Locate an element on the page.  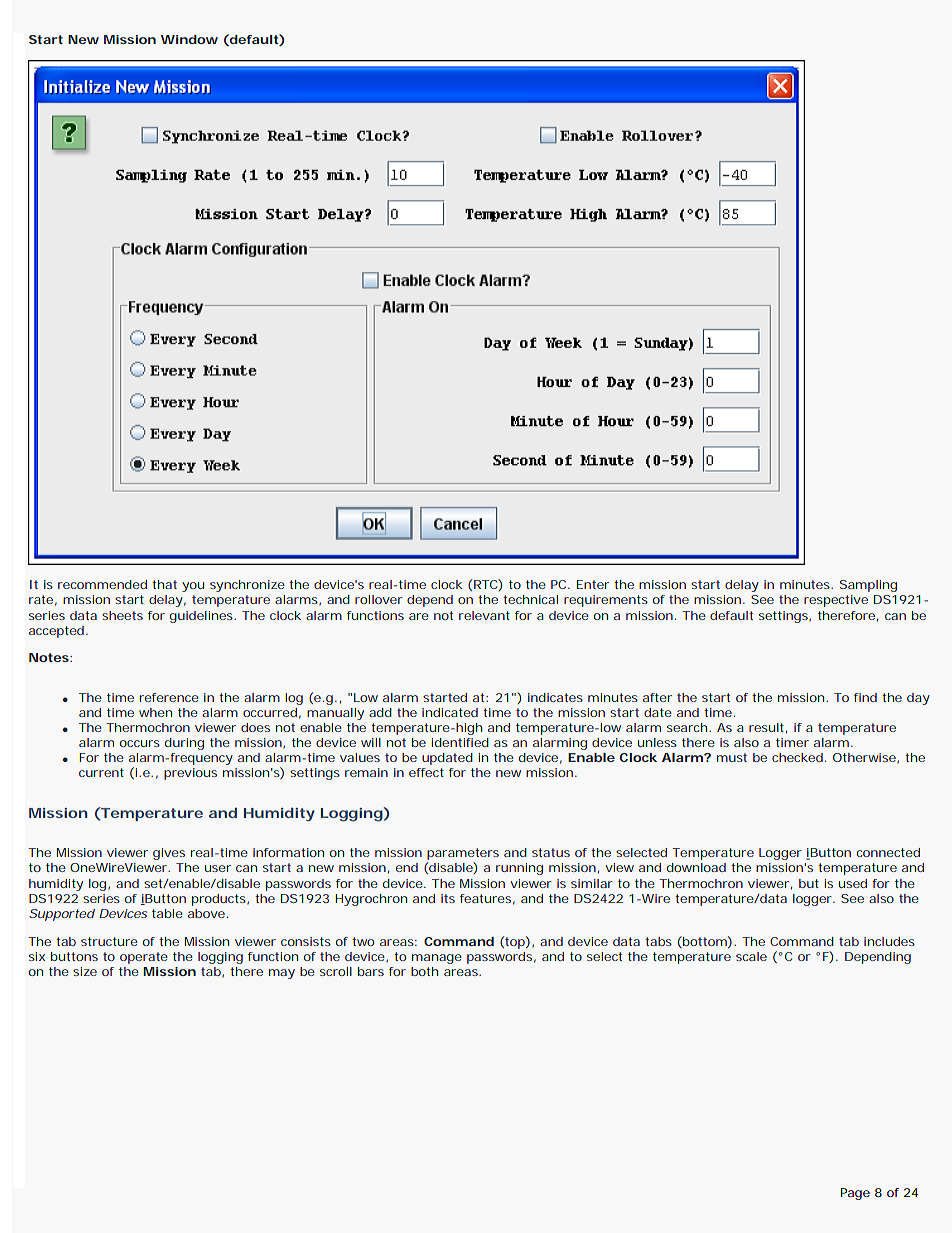
sheets is located at coordinates (122, 615).
